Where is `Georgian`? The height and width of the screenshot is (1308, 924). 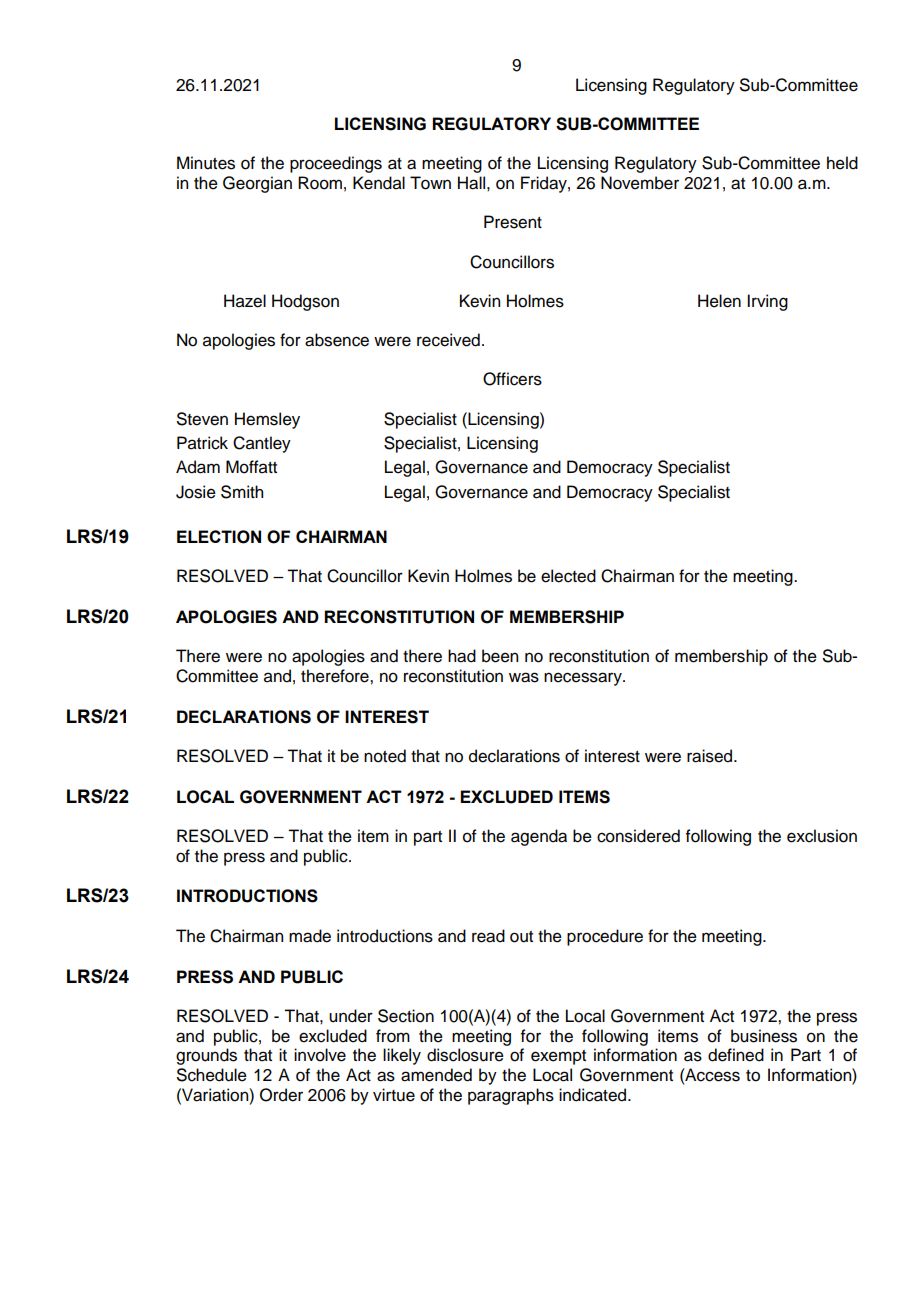 Georgian is located at coordinates (257, 184).
